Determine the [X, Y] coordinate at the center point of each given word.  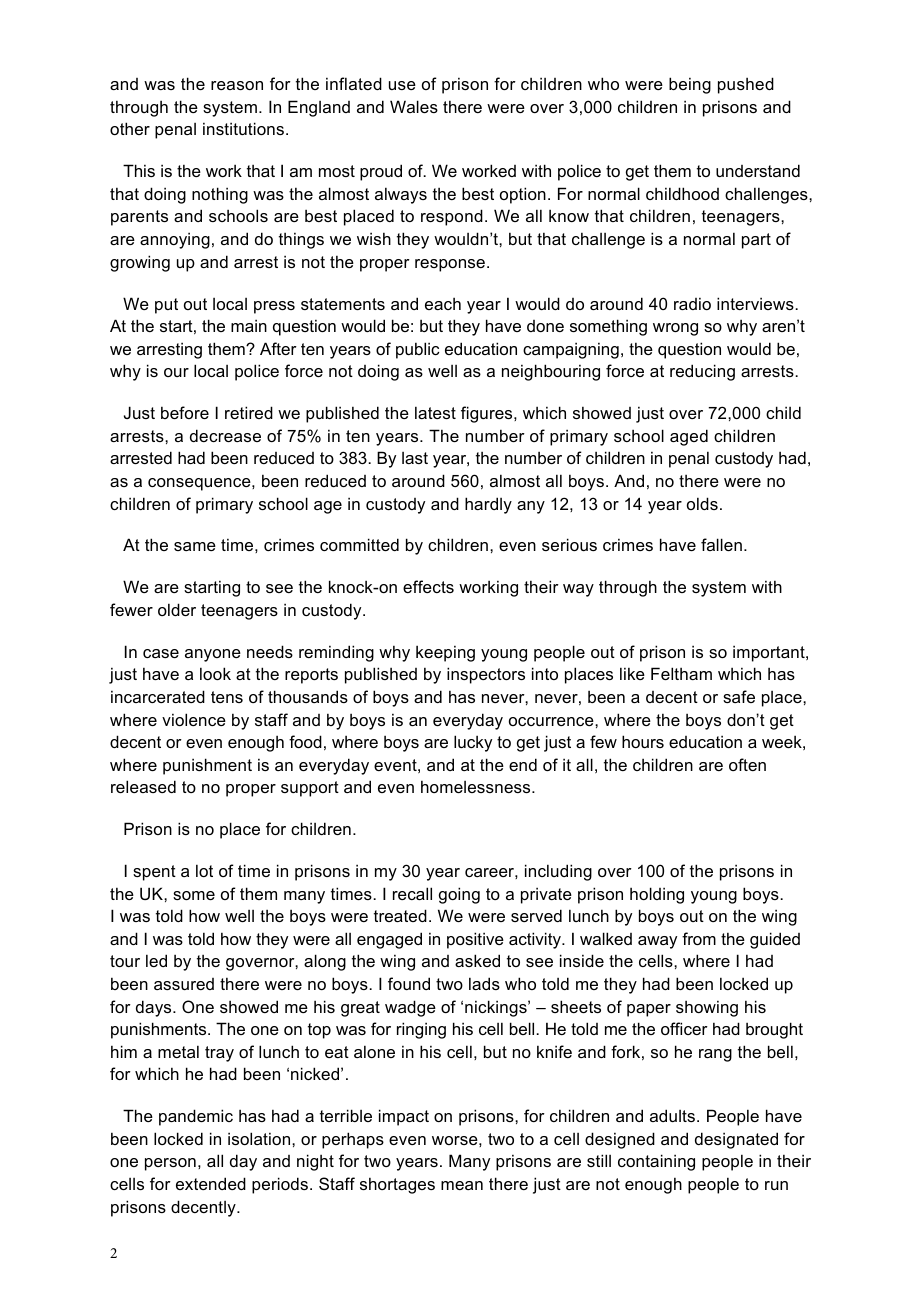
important [770, 653]
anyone [213, 655]
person [170, 1164]
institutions [243, 128]
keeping [445, 653]
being [690, 85]
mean [462, 1185]
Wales [414, 106]
